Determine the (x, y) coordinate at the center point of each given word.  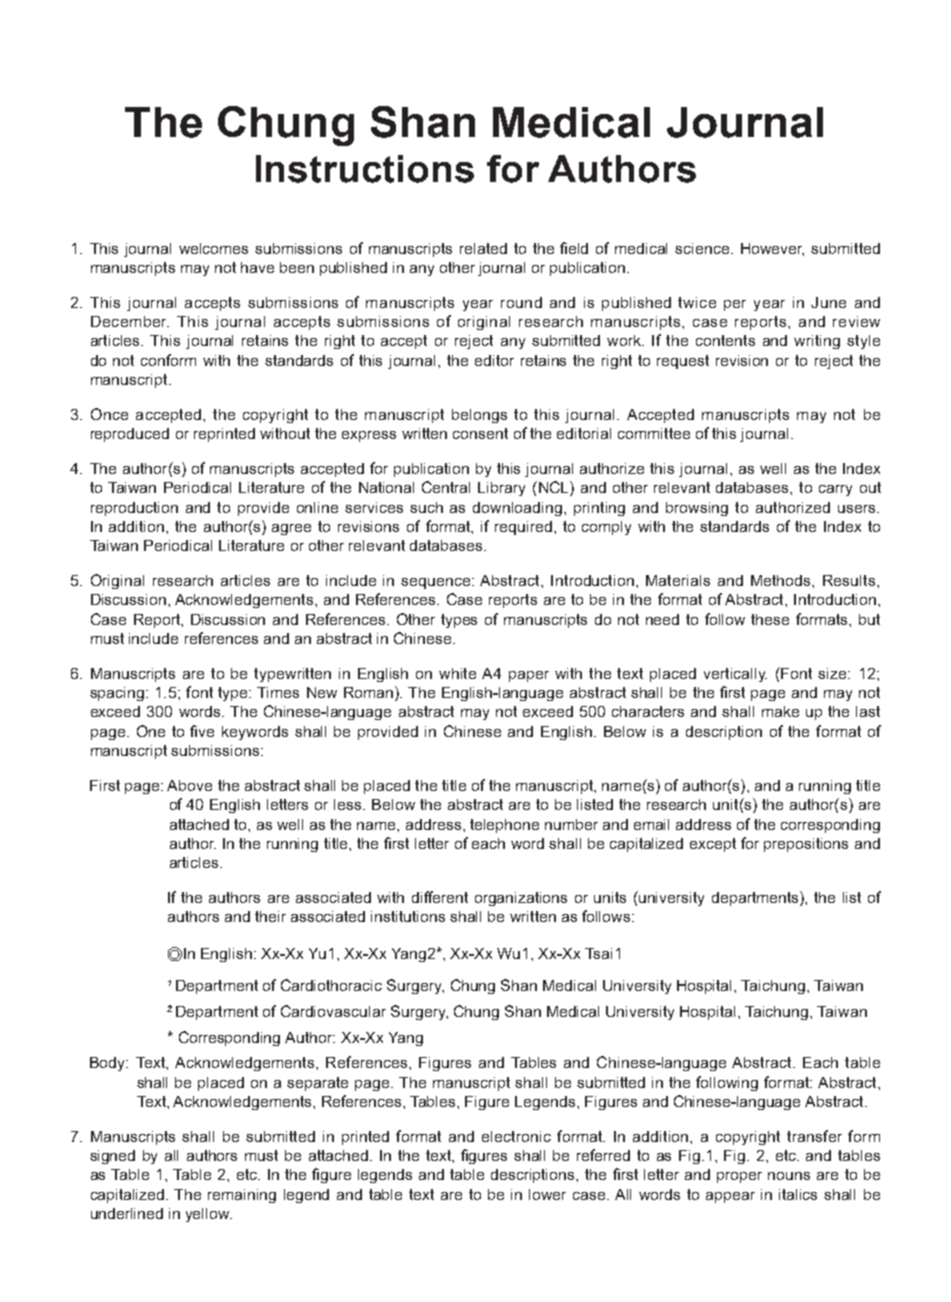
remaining (242, 1196)
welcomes (213, 248)
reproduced (130, 435)
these (770, 619)
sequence (437, 583)
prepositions (806, 845)
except (713, 845)
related (483, 248)
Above (189, 785)
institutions (408, 916)
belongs (479, 416)
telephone (504, 826)
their (270, 916)
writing (817, 342)
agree (291, 529)
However (772, 249)
